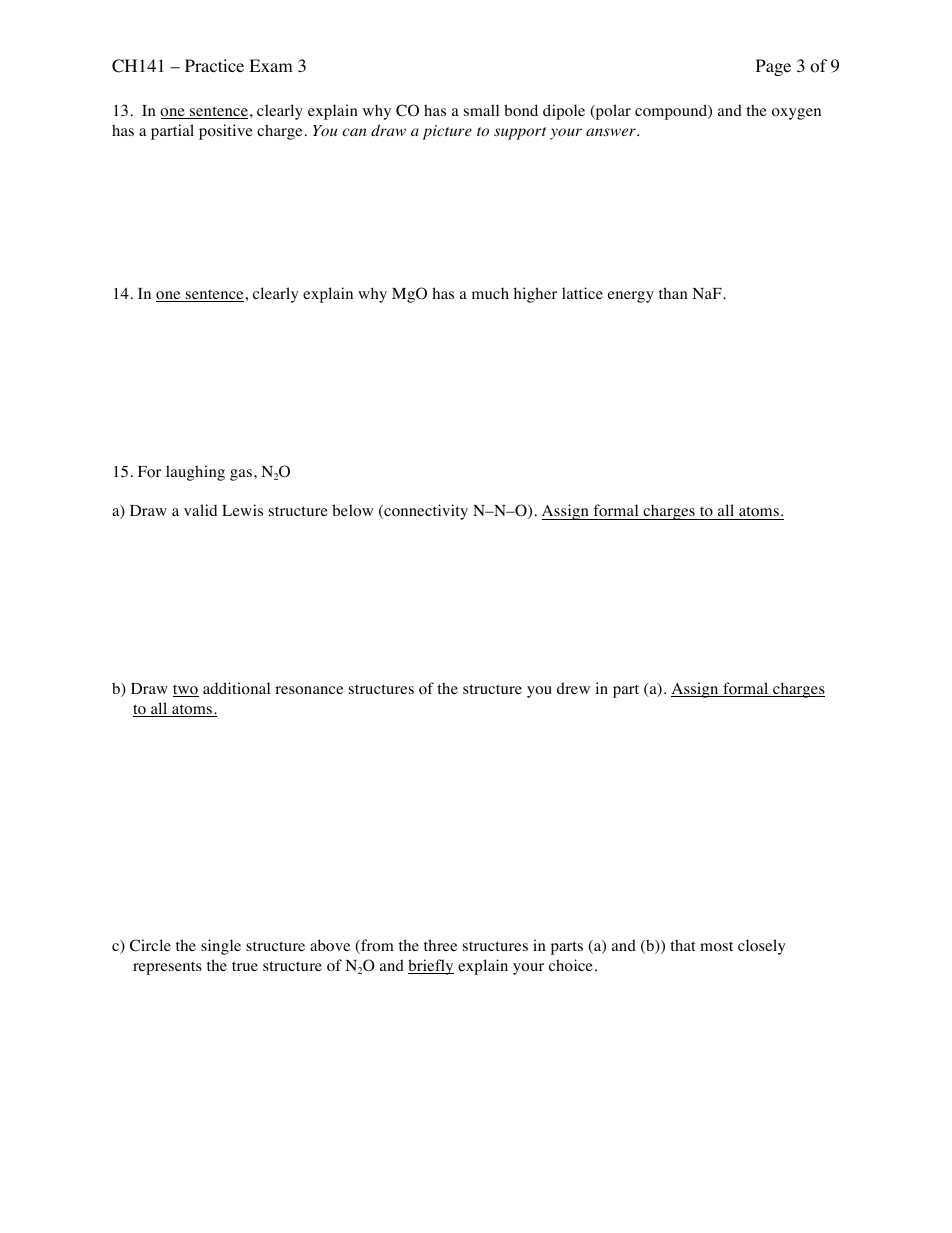 This document has height=1233, width=952. I want to click on Practice, so click(214, 65).
